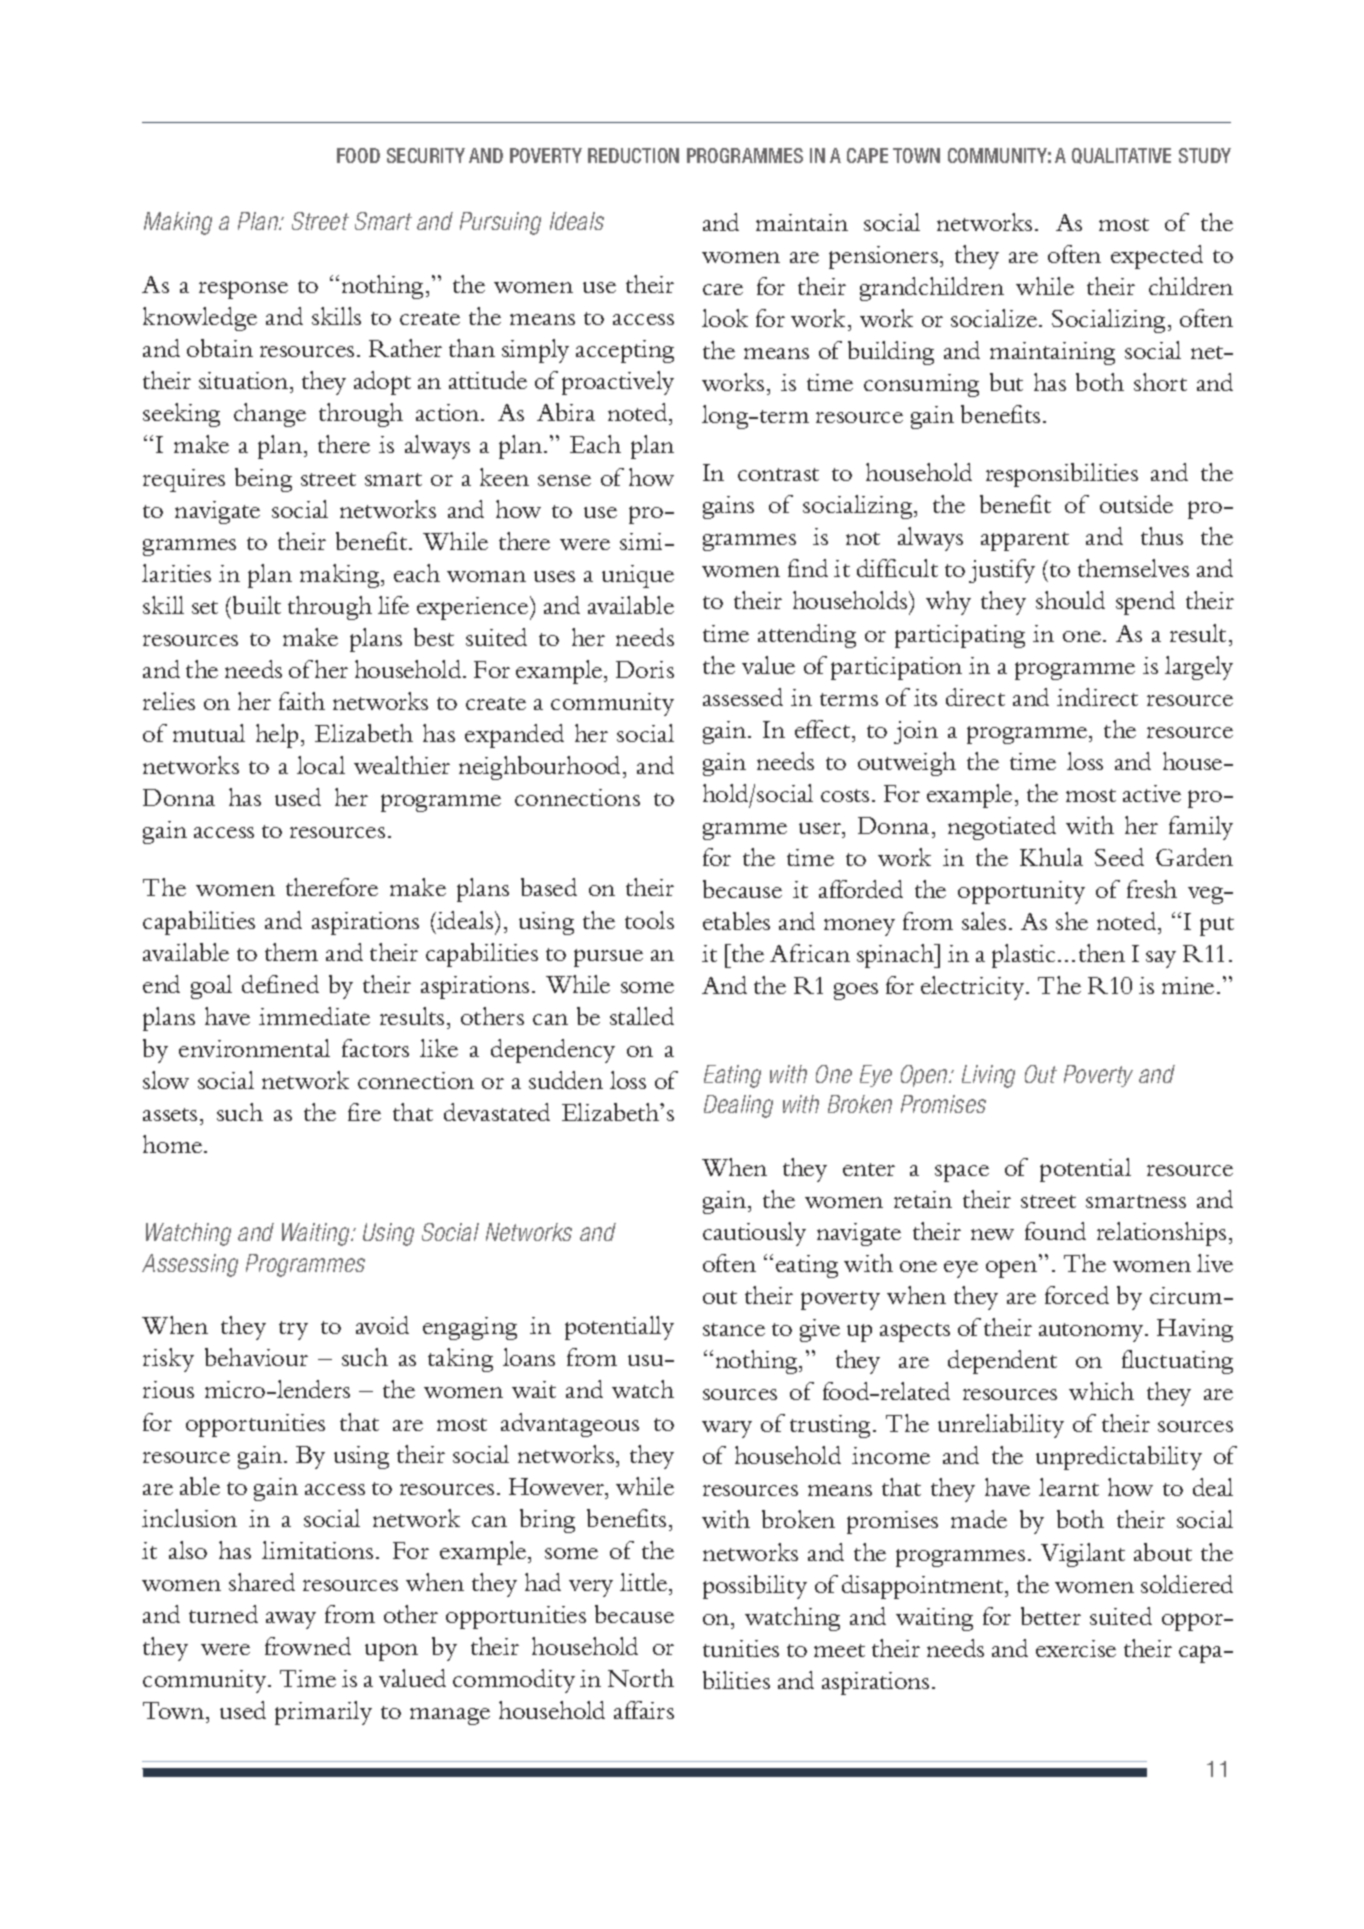 This screenshot has width=1364, height=1929. Describe the element at coordinates (308, 1646) in the screenshot. I see `frowned` at that location.
